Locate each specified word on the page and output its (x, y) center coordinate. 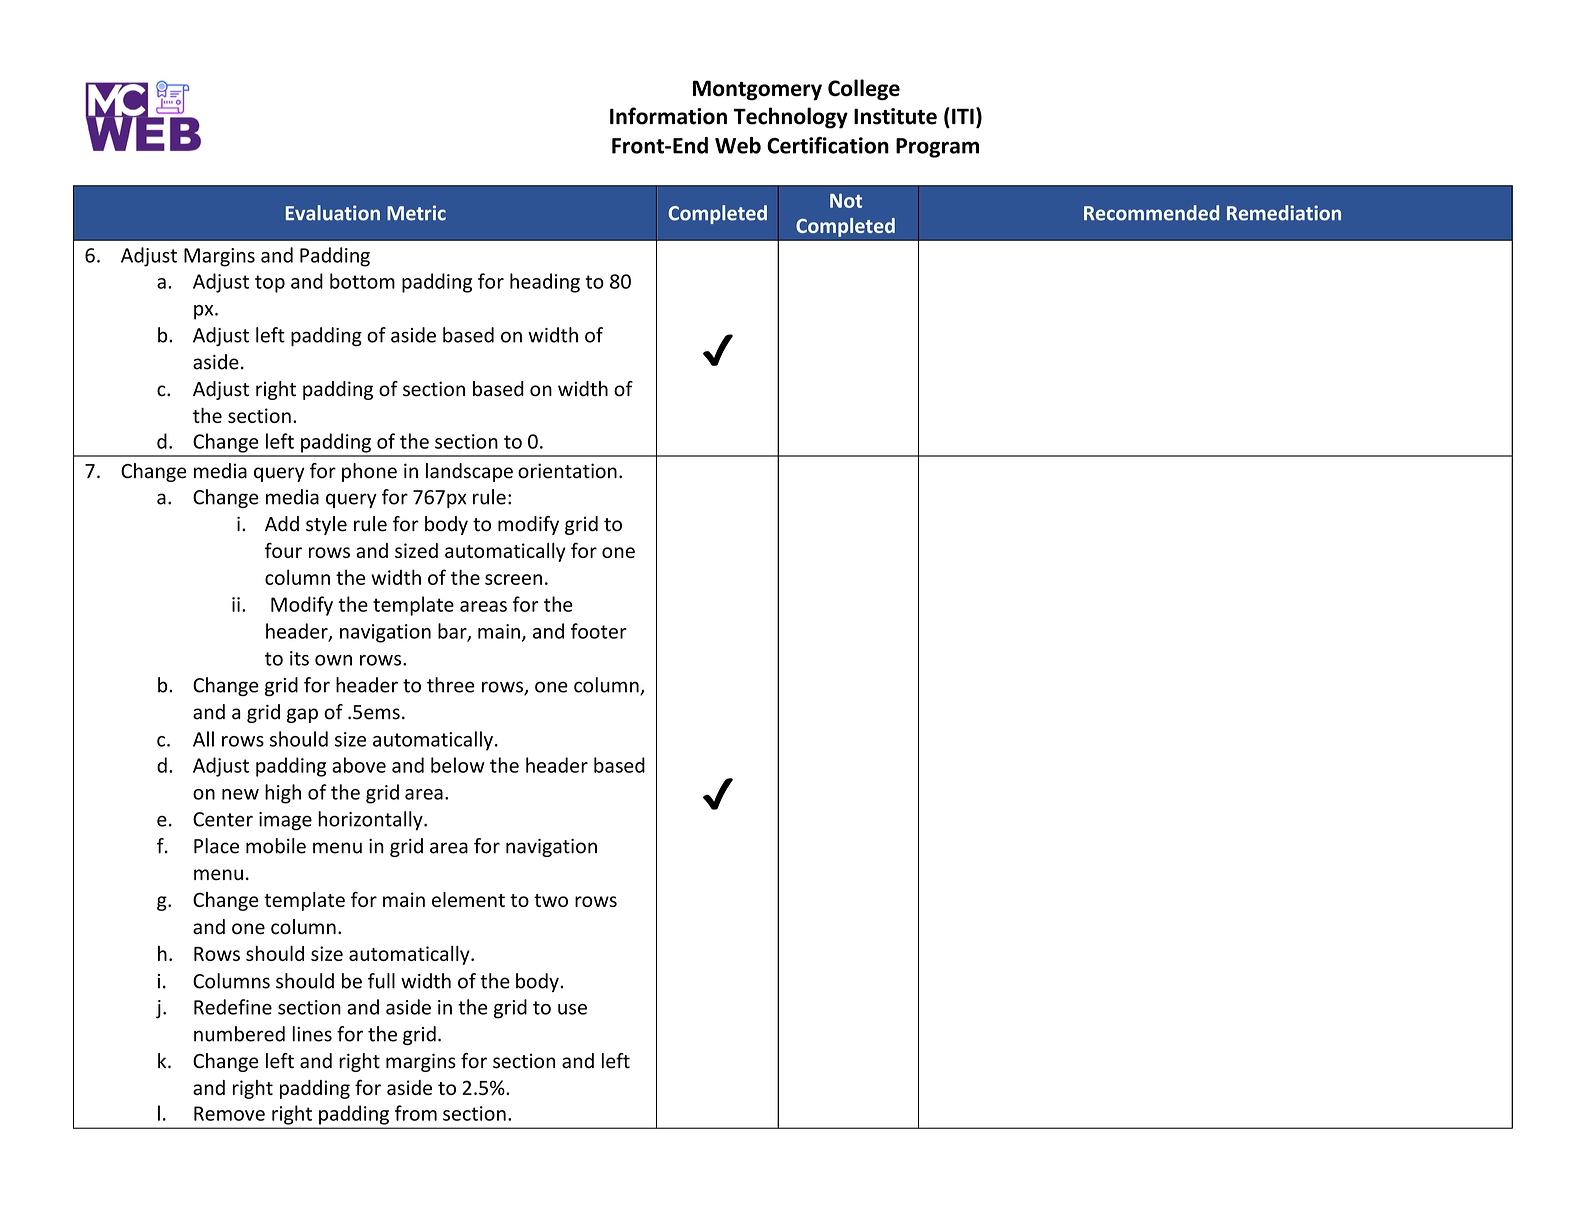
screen (513, 579)
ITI (963, 116)
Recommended (1151, 213)
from (416, 1113)
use (572, 1009)
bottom (362, 281)
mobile (276, 846)
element (468, 899)
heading (545, 283)
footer (599, 631)
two (551, 900)
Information (668, 116)
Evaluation (333, 213)
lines (312, 1034)
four (283, 550)
